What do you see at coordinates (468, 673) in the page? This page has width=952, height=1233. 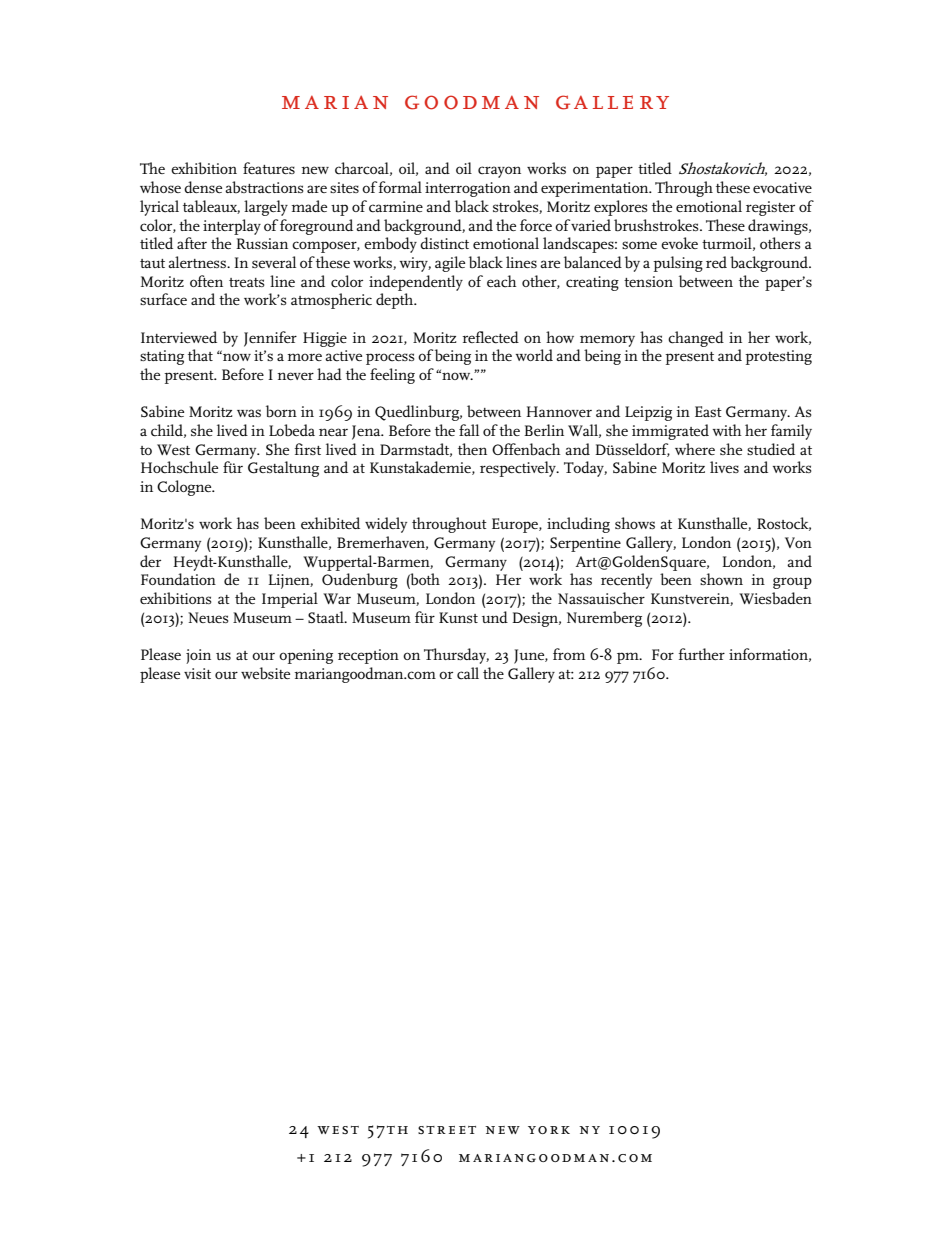 I see `call` at bounding box center [468, 673].
